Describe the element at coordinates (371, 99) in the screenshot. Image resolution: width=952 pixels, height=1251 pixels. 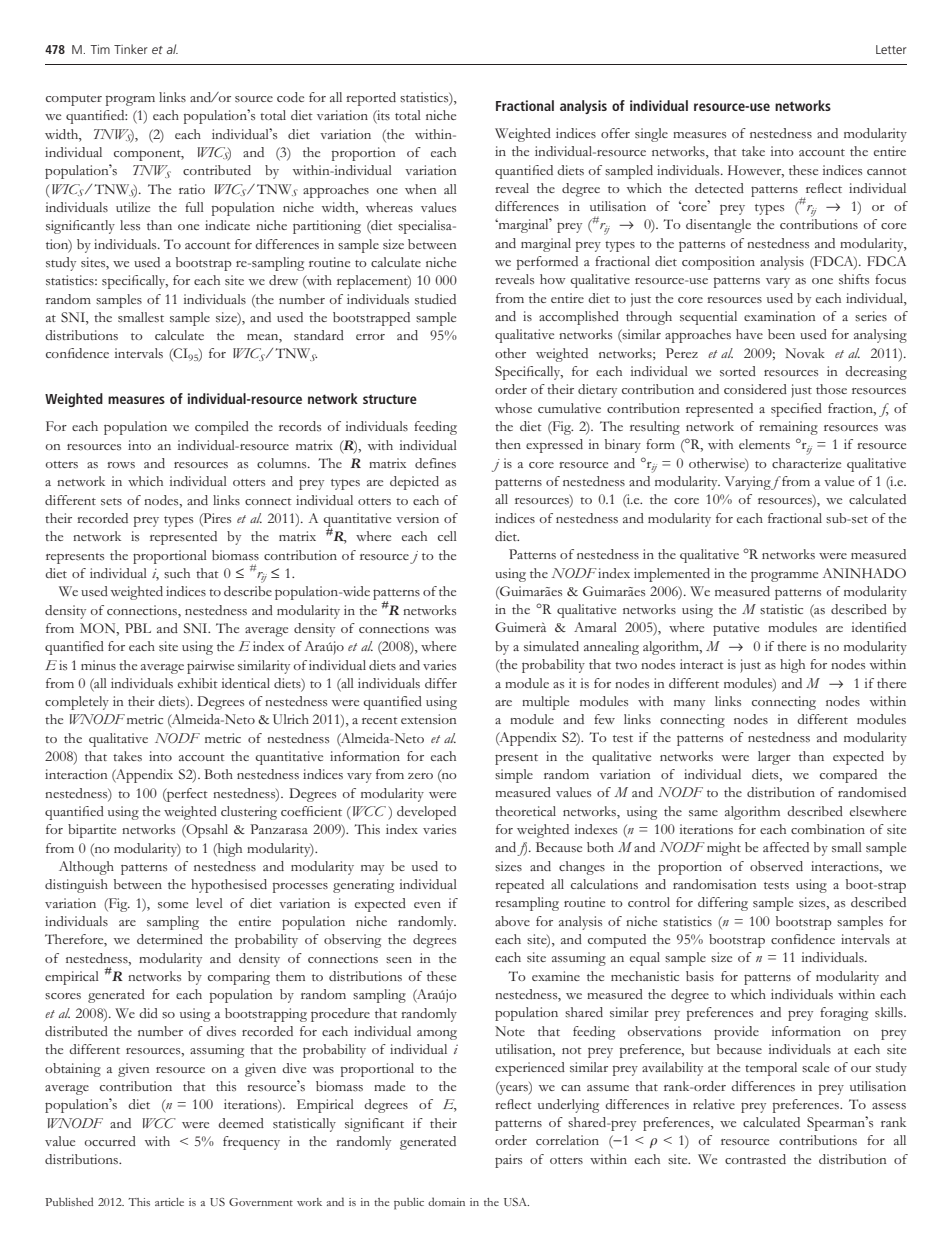
I see `reported` at that location.
